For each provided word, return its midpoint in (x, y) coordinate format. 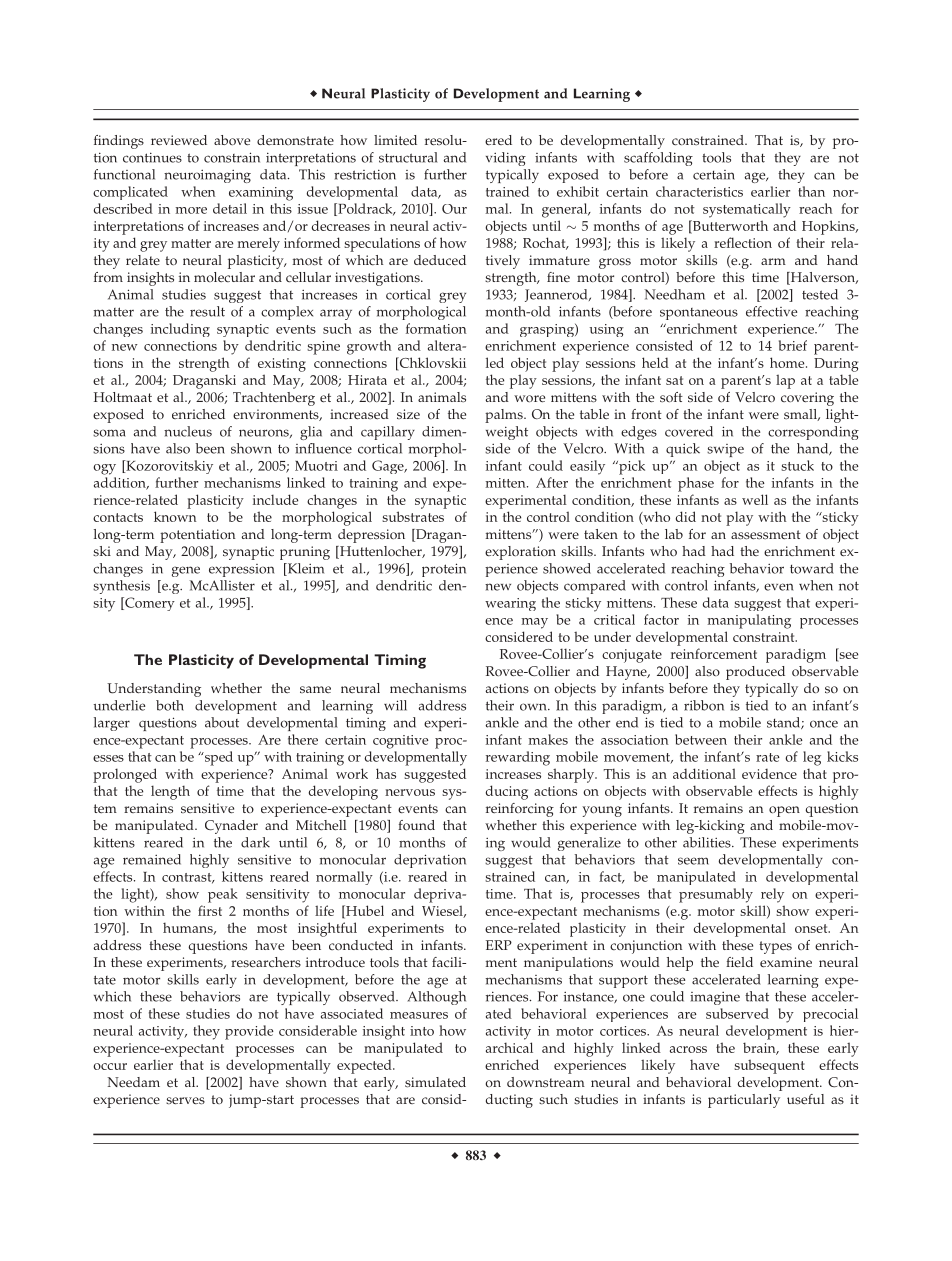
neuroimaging (207, 176)
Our (454, 209)
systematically (747, 210)
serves (185, 1101)
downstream (546, 1082)
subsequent (769, 1067)
